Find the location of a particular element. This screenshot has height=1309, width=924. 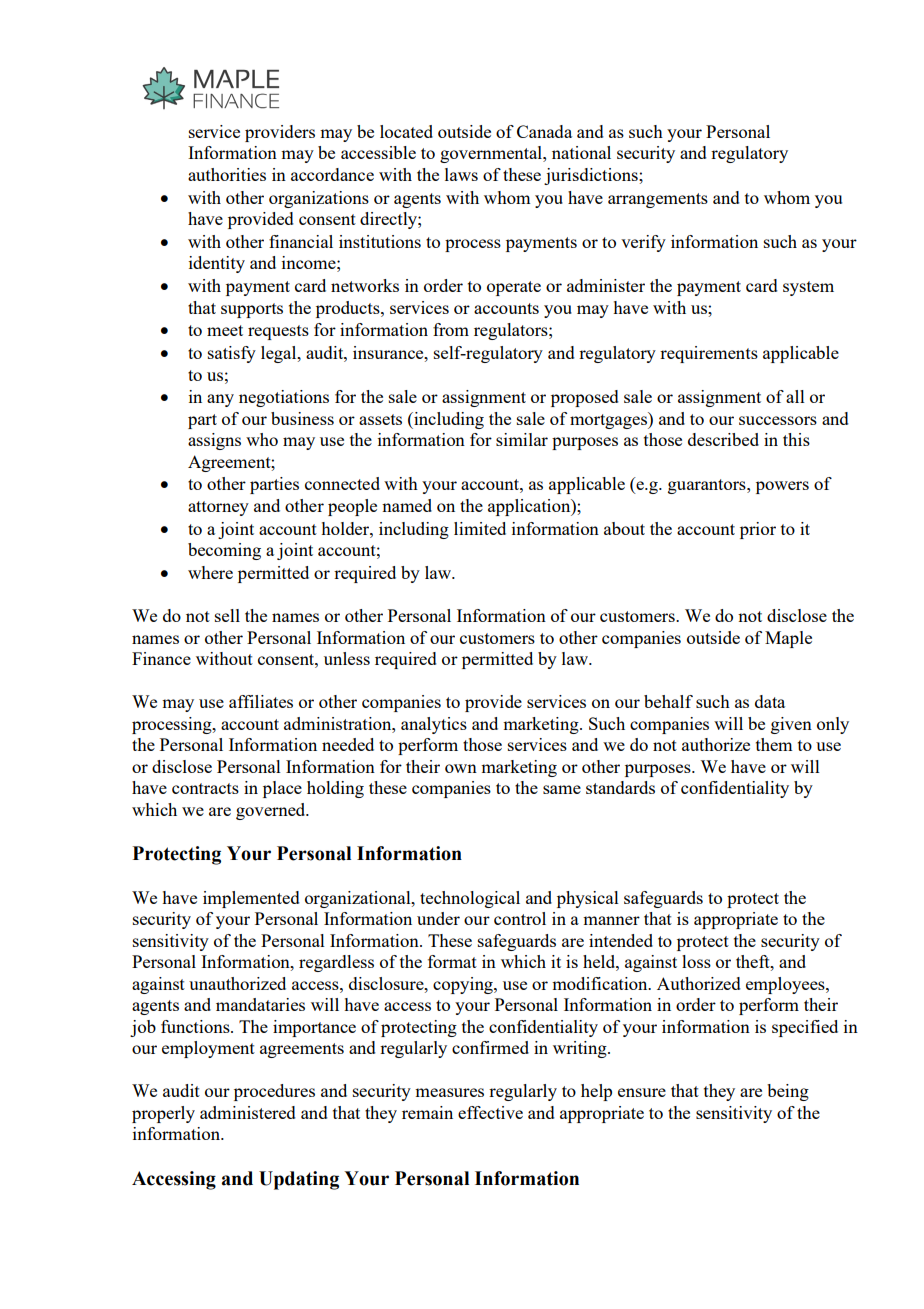

arrangements is located at coordinates (658, 200).
